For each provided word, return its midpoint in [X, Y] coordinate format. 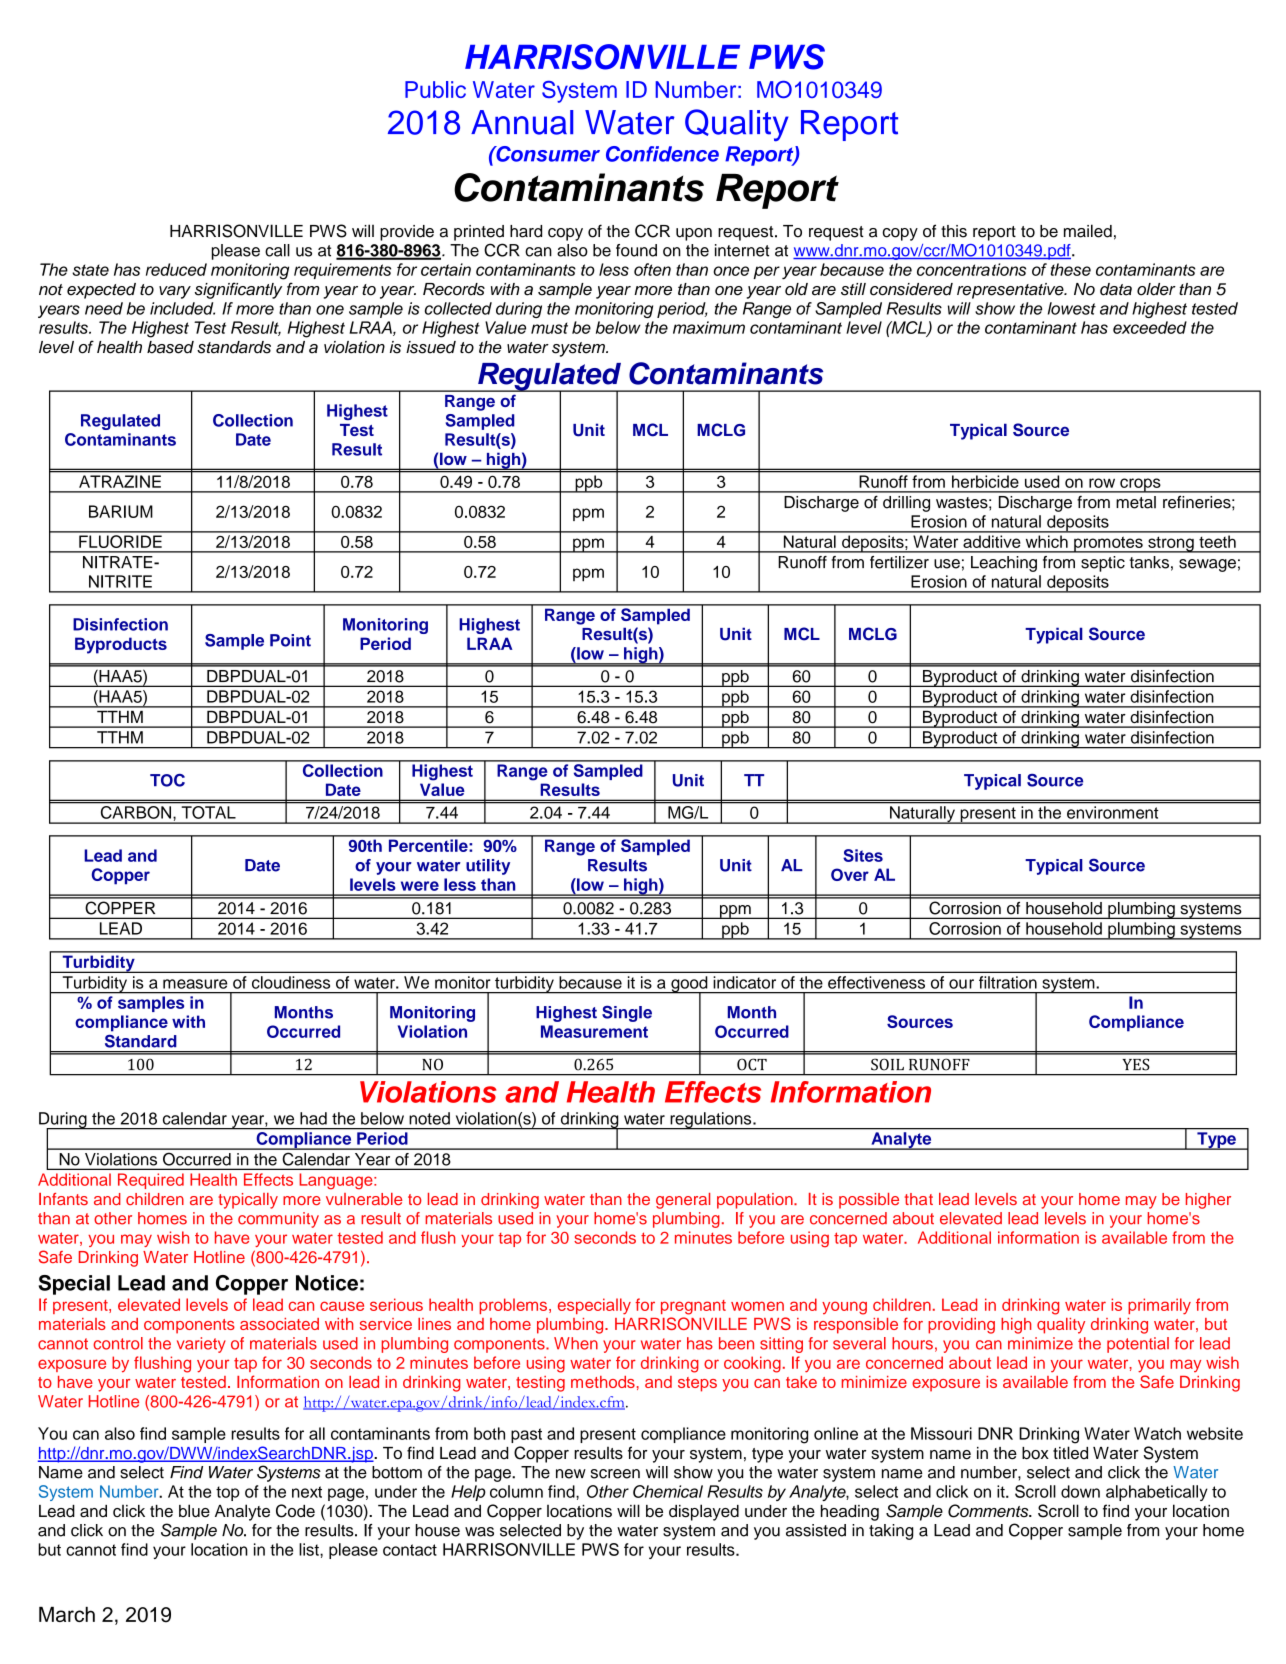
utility [488, 867]
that [919, 1199]
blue [194, 1511]
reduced [176, 269]
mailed [1088, 231]
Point [290, 640]
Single [627, 1014]
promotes [1108, 544]
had [313, 1118]
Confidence [662, 154]
